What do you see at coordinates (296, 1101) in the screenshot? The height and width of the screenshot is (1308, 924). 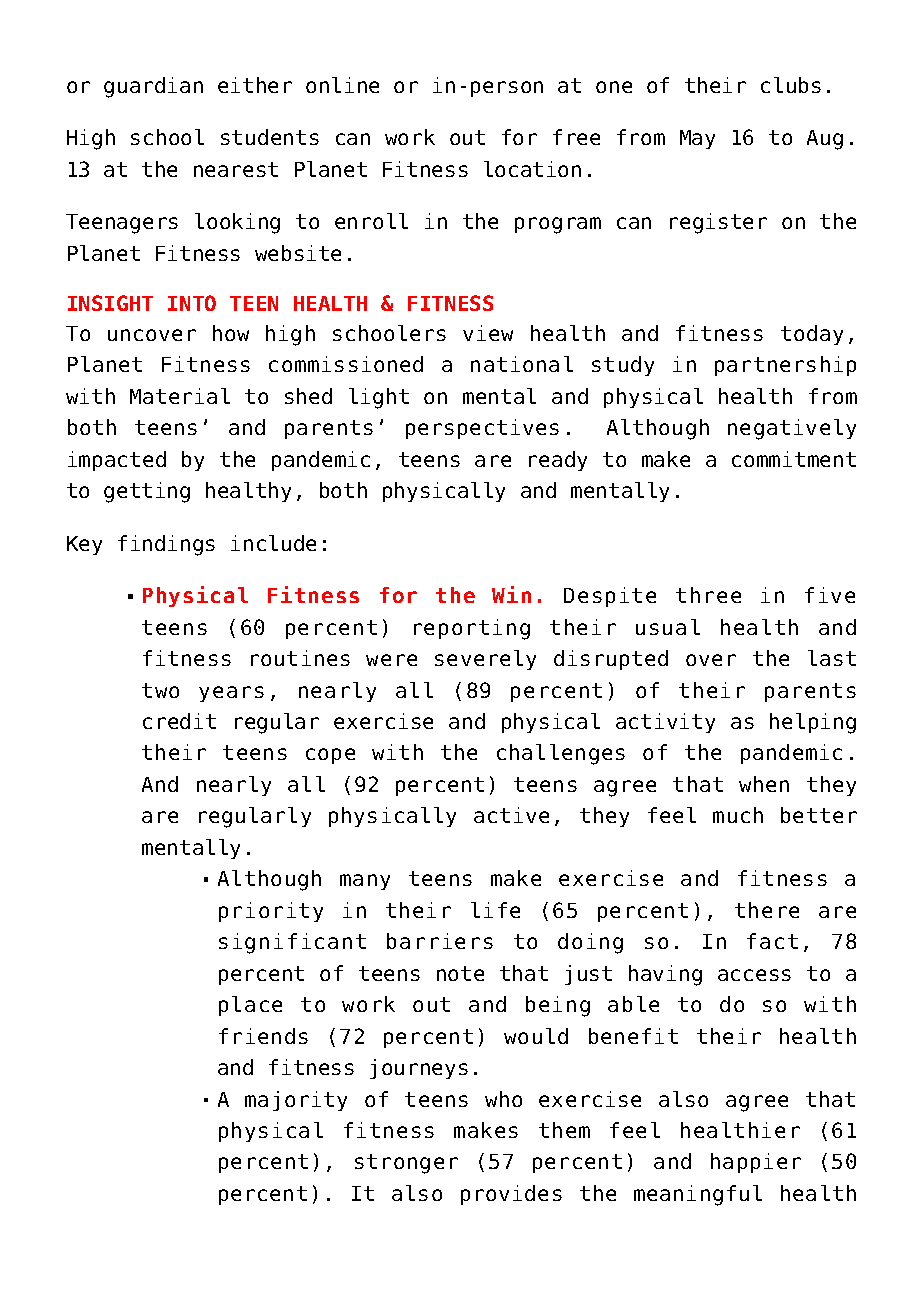 I see `majority` at bounding box center [296, 1101].
